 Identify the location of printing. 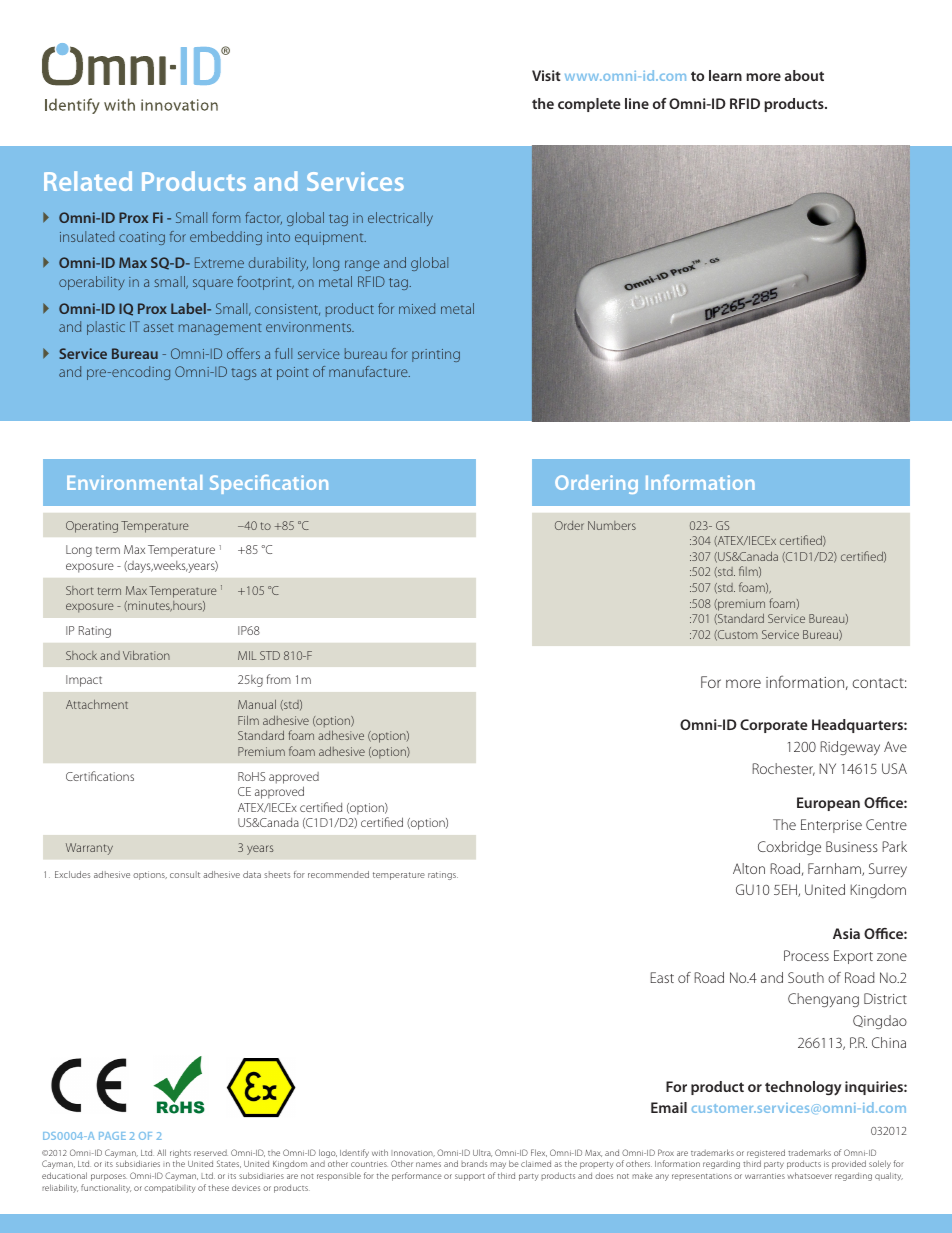
(436, 355).
